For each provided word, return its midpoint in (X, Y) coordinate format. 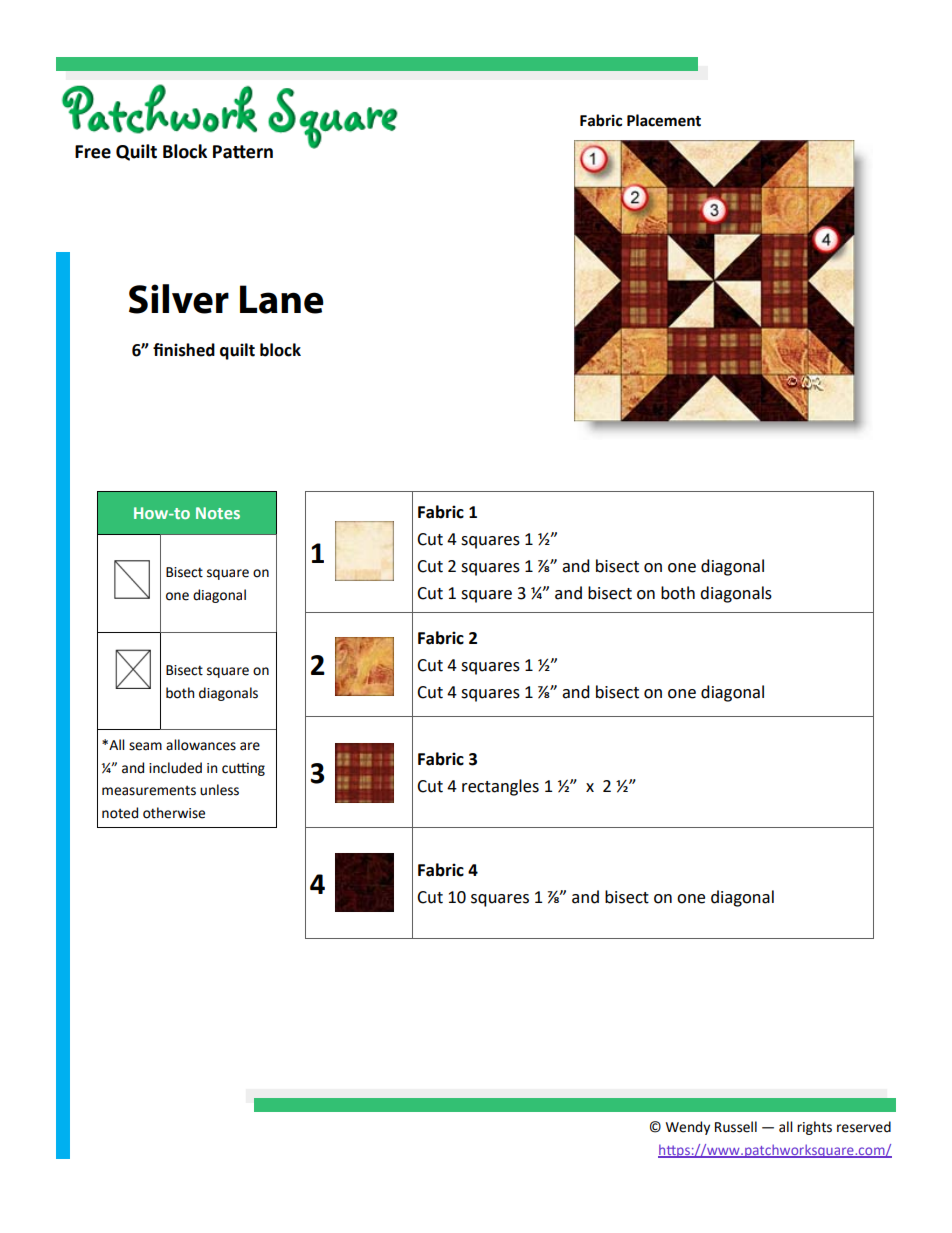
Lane (282, 299)
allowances (201, 745)
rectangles (500, 787)
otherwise (174, 813)
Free (93, 152)
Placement (664, 120)
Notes (218, 513)
